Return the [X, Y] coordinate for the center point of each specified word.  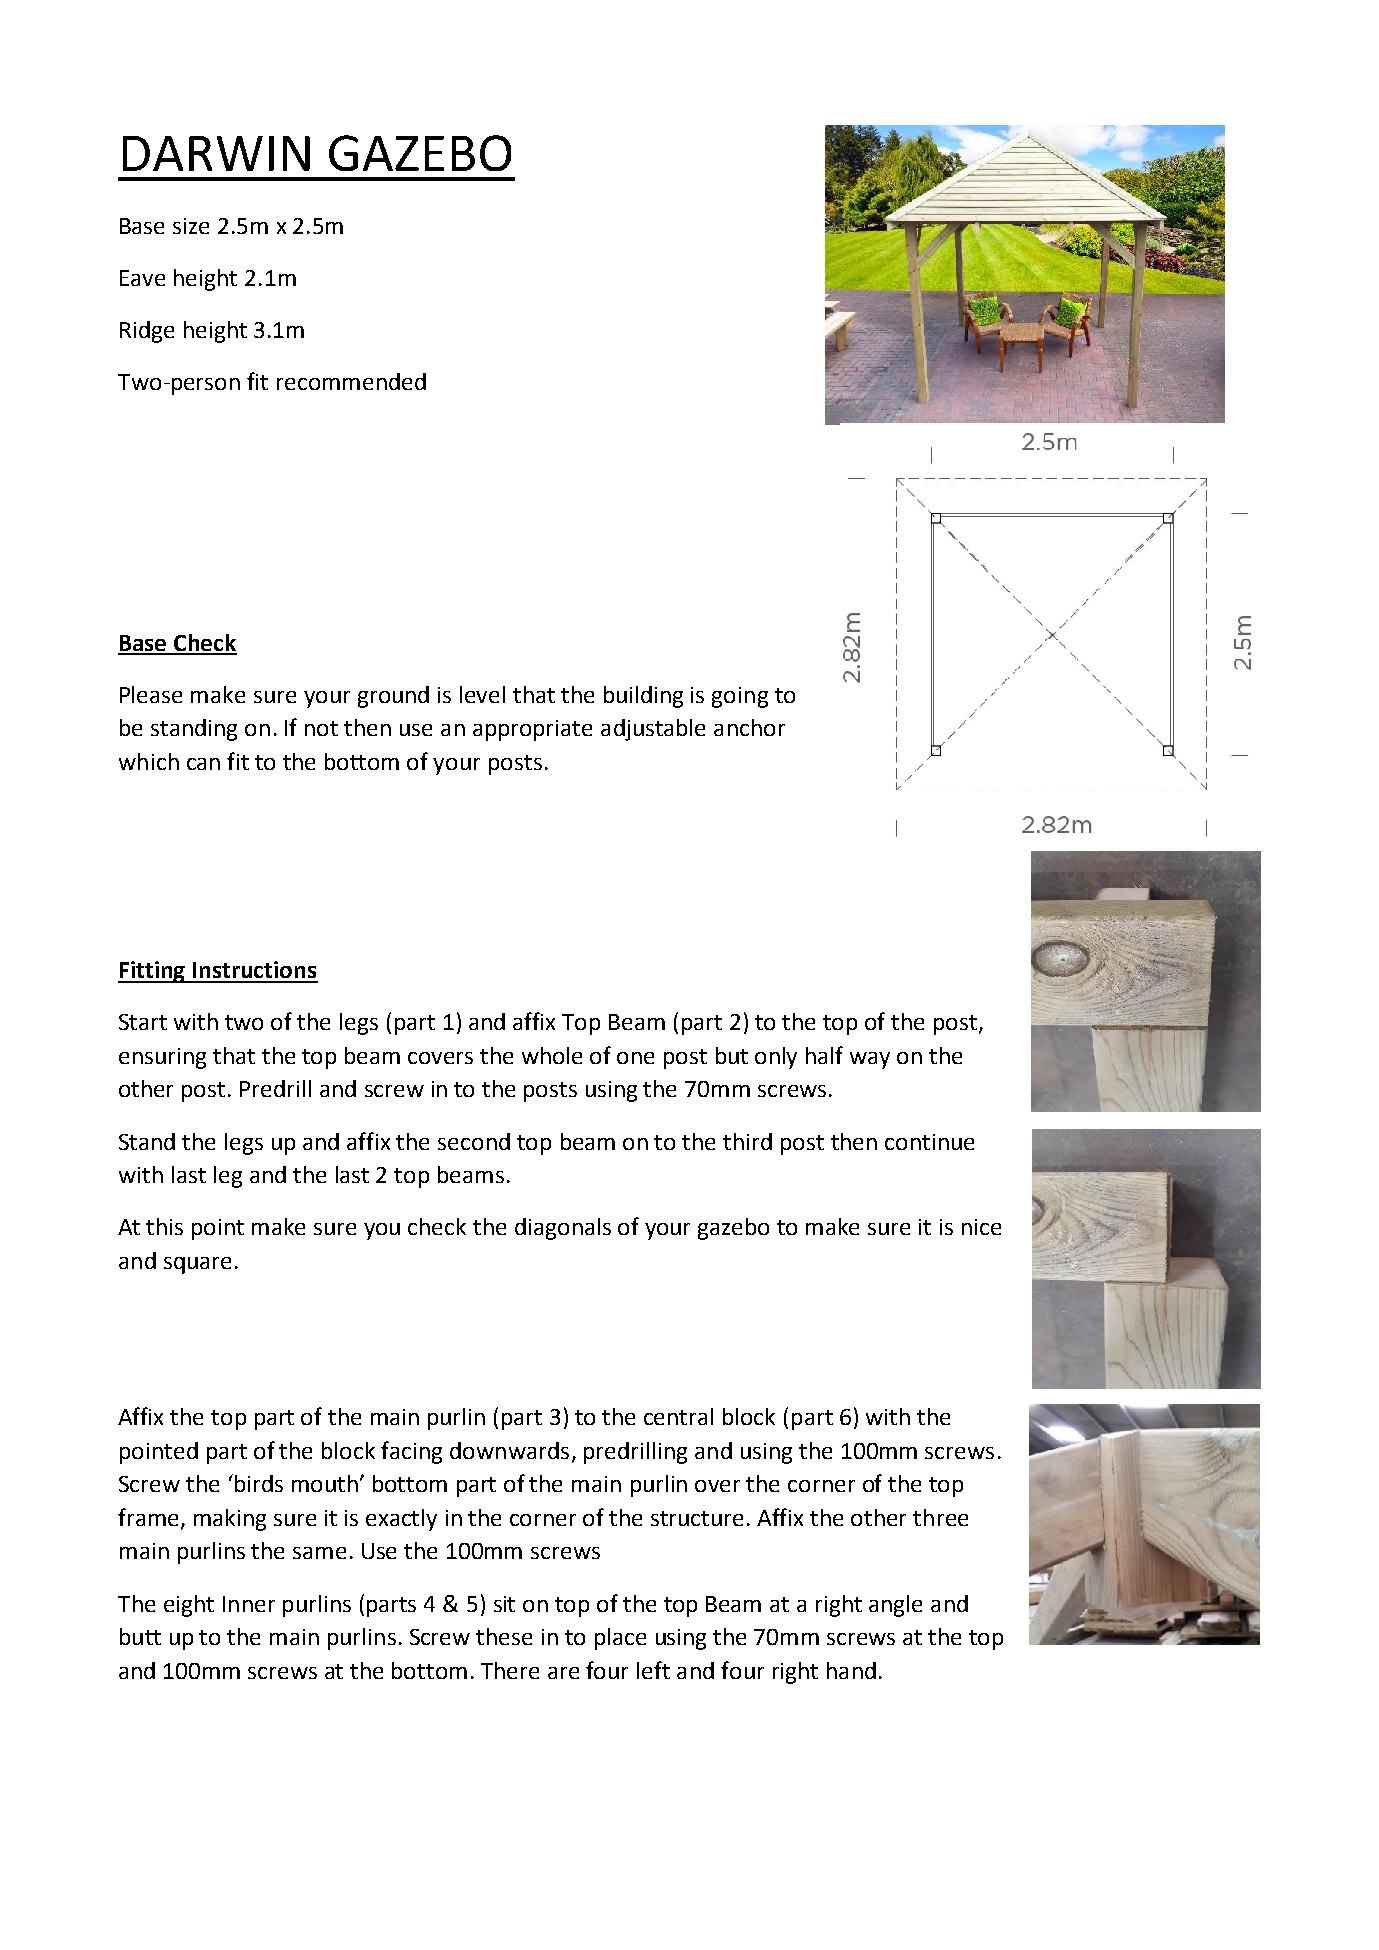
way [870, 1060]
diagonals [563, 1229]
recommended [351, 381]
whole [552, 1055]
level [482, 694]
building [643, 697]
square [197, 1265]
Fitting [153, 972]
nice [981, 1227]
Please [151, 694]
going [740, 697]
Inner [249, 1604]
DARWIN [216, 153]
